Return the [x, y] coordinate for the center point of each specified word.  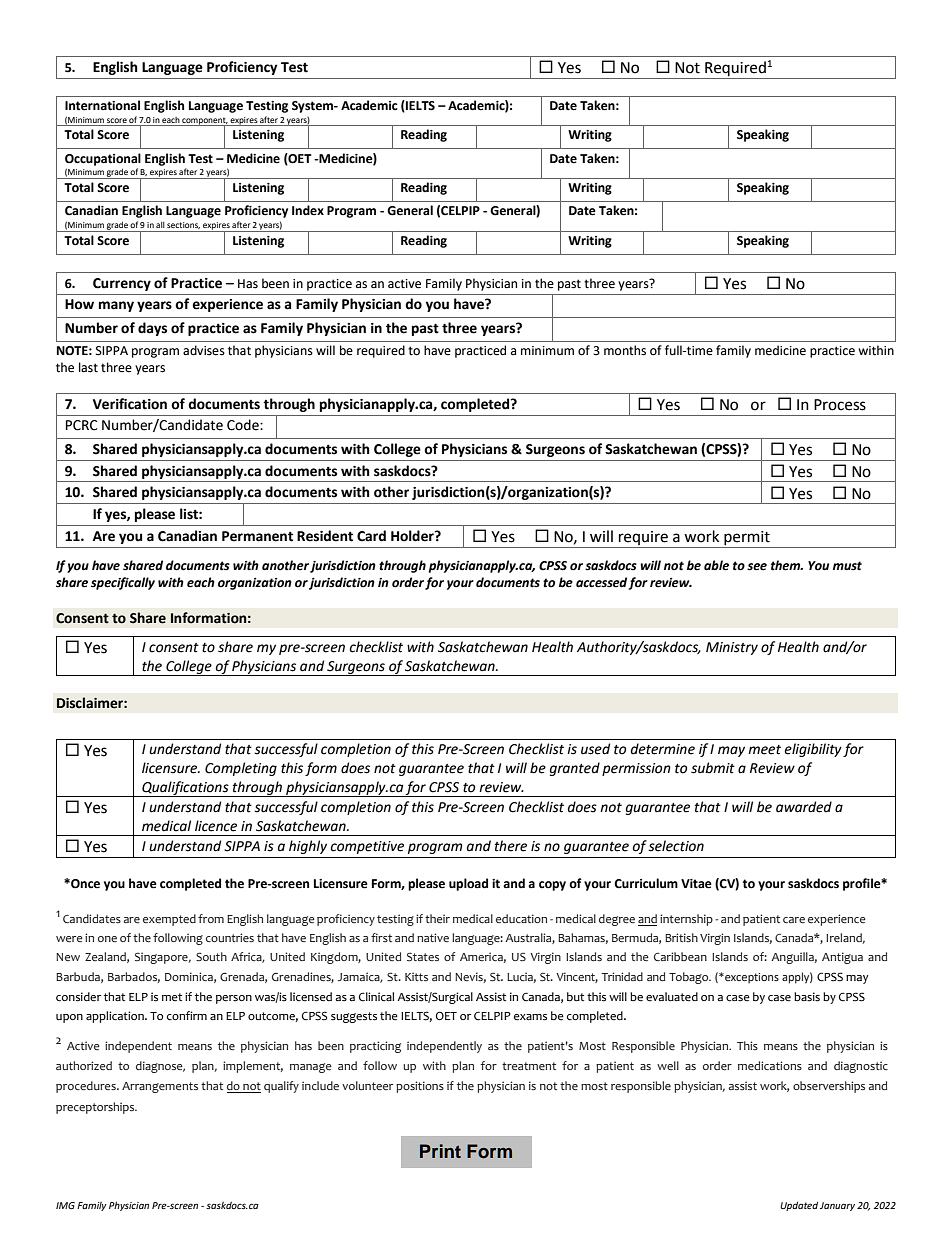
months [625, 350]
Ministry [732, 648]
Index [308, 210]
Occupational [103, 159]
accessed [601, 582]
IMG [65, 1205]
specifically [123, 583]
